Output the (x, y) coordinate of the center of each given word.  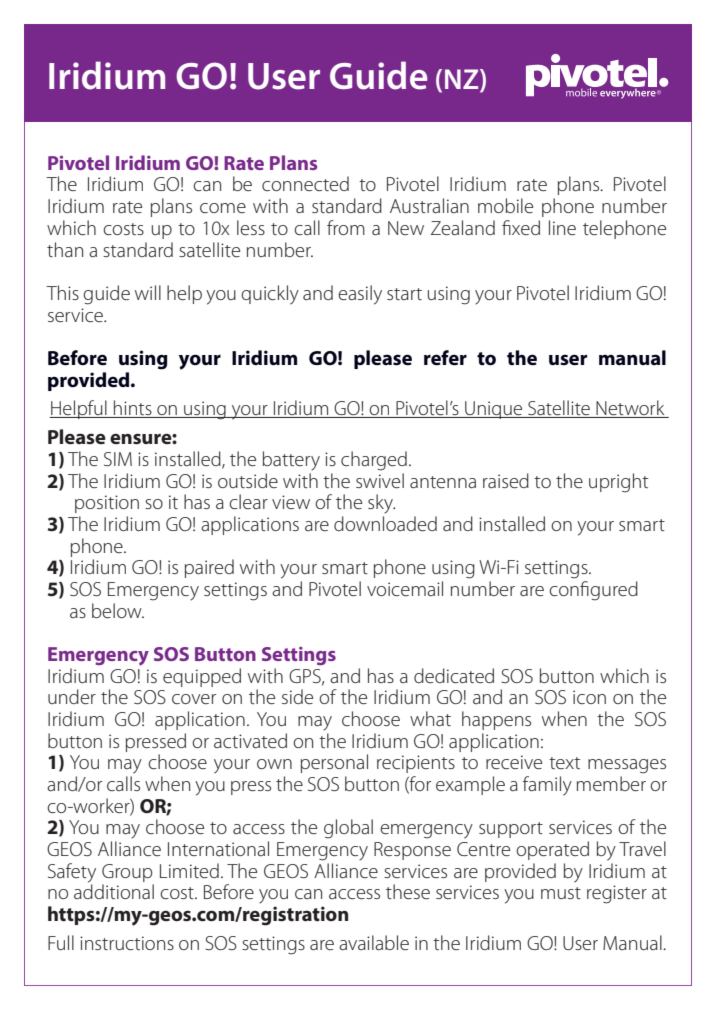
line (562, 227)
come (223, 208)
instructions (127, 943)
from (346, 227)
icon (589, 697)
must (561, 893)
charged (374, 461)
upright (618, 483)
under (72, 696)
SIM (118, 459)
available (374, 942)
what (430, 718)
